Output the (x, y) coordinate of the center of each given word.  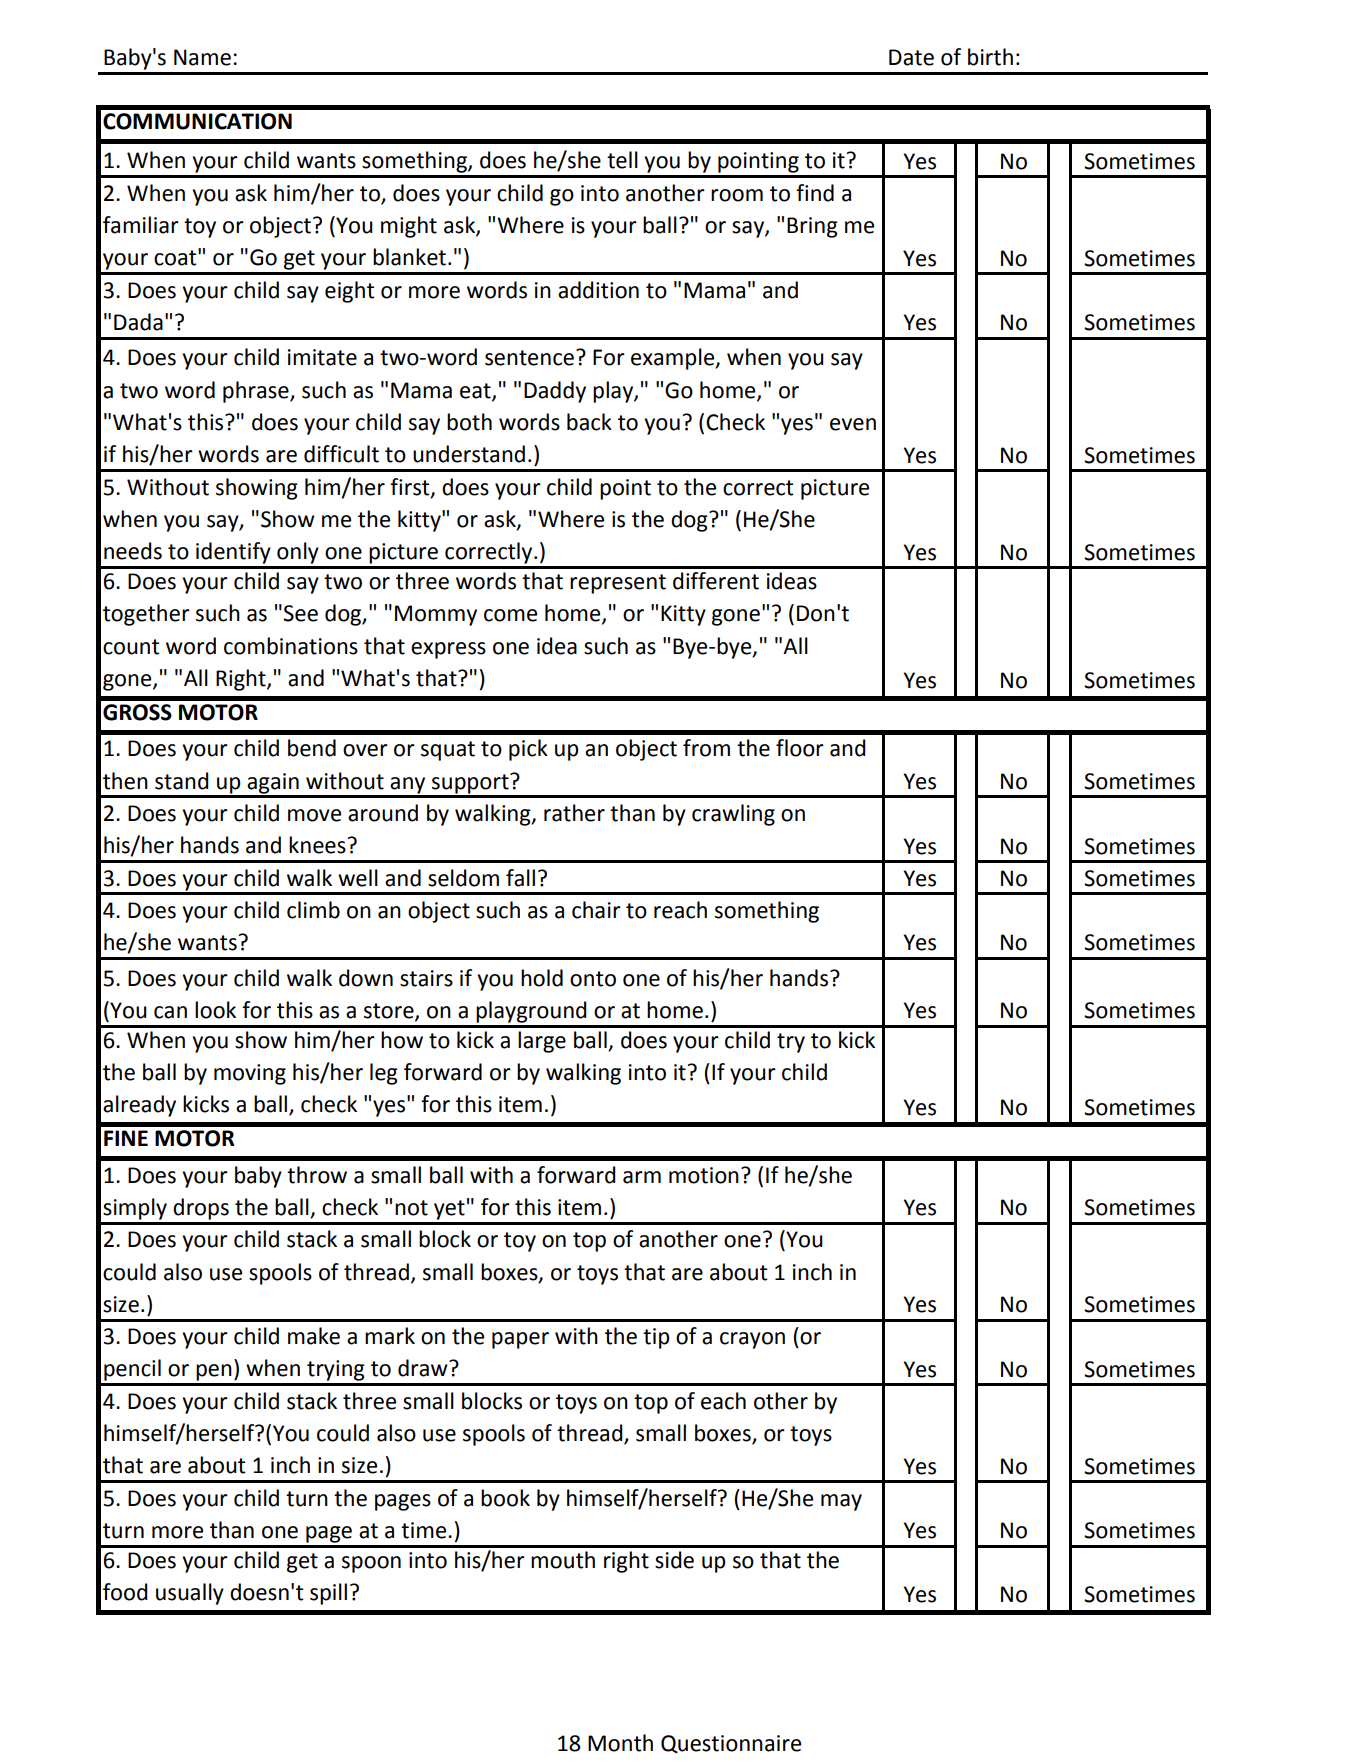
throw (317, 1175)
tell (622, 160)
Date (911, 57)
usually (190, 1594)
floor (800, 748)
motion (704, 1175)
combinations (291, 646)
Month (620, 1743)
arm (642, 1177)
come (510, 615)
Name (202, 57)
